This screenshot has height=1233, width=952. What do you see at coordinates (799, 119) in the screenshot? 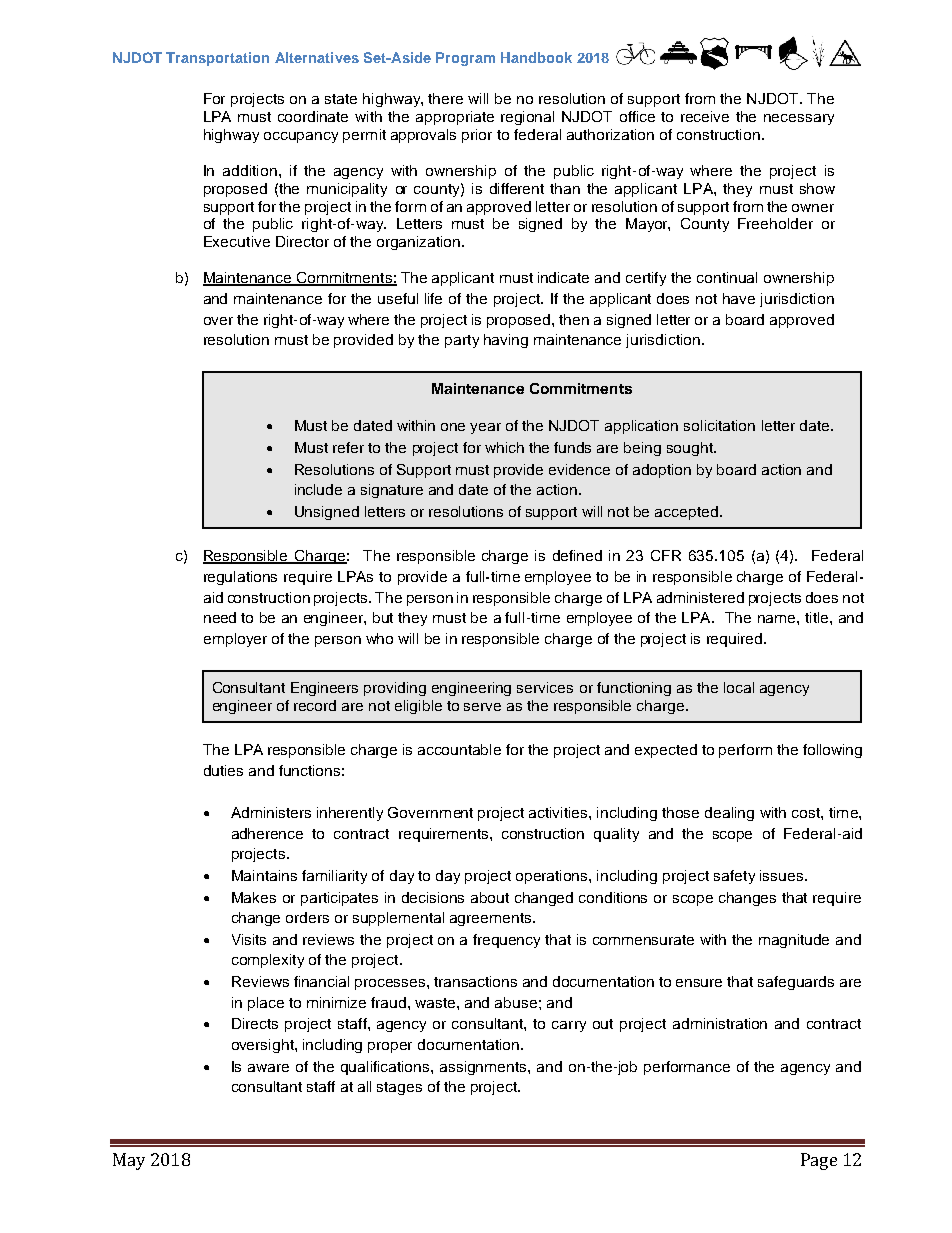
I see `necessary` at bounding box center [799, 119].
